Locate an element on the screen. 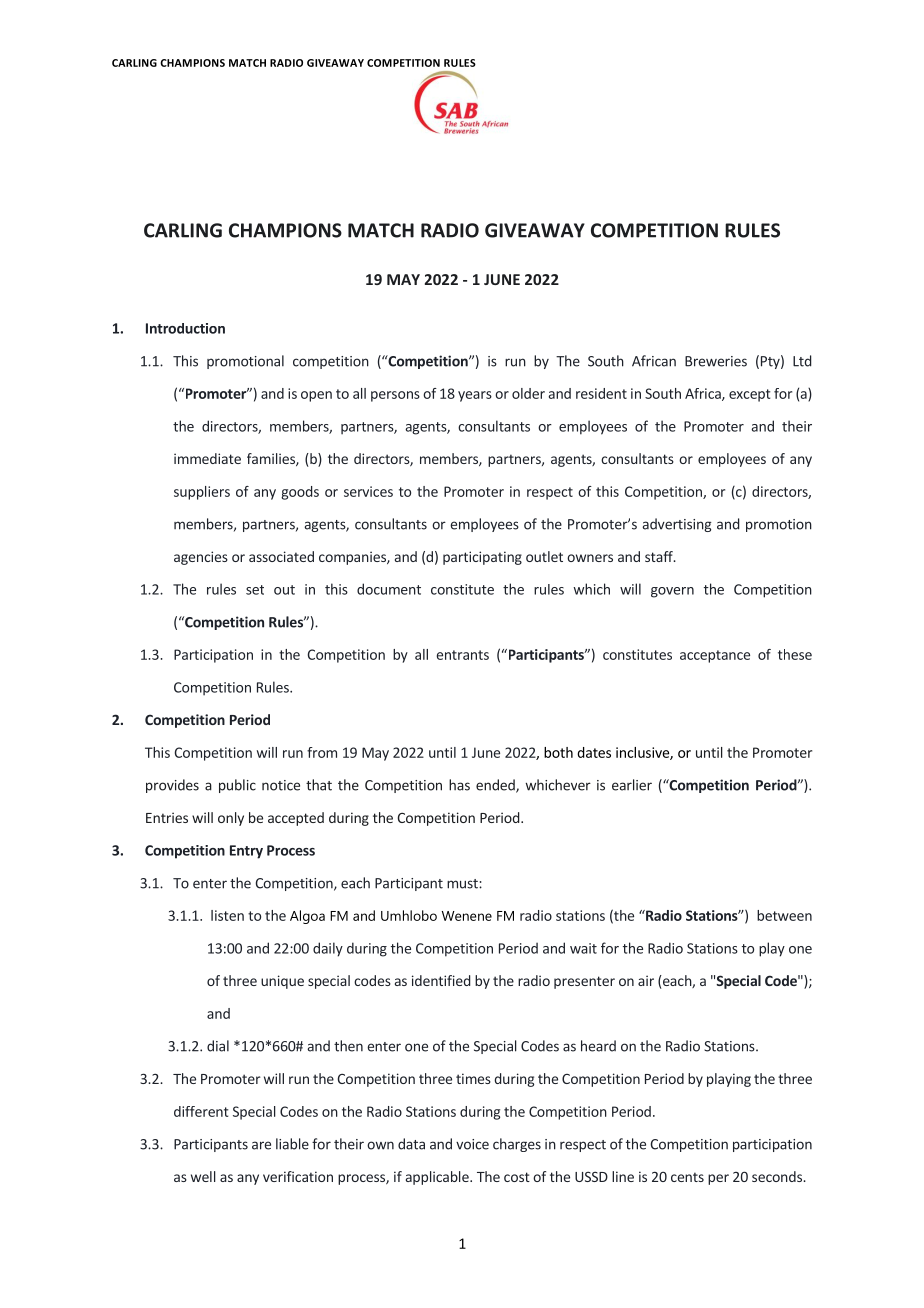 This screenshot has width=924, height=1308. Introduction is located at coordinates (185, 328).
